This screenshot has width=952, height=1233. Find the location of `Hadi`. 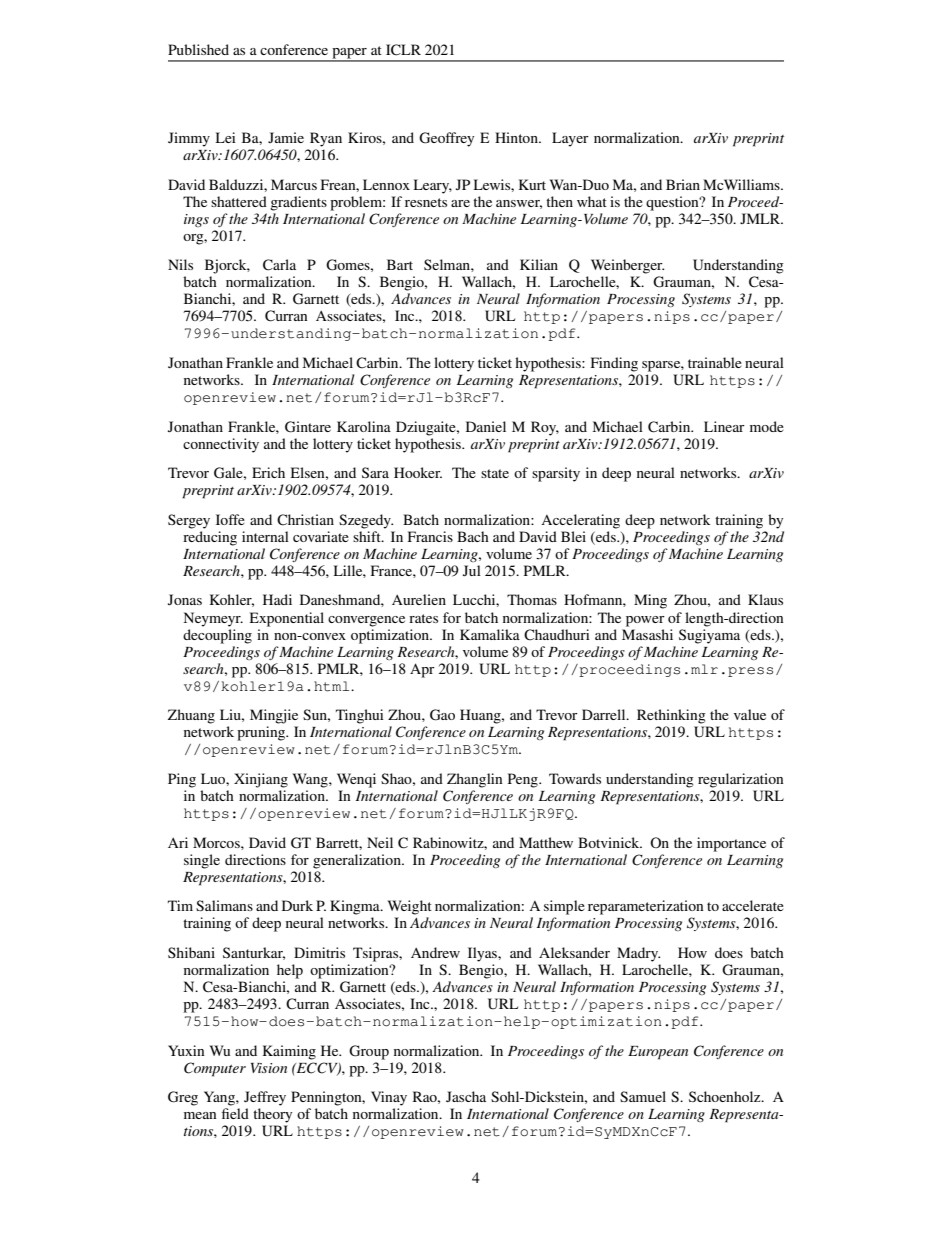

Hadi is located at coordinates (277, 599).
